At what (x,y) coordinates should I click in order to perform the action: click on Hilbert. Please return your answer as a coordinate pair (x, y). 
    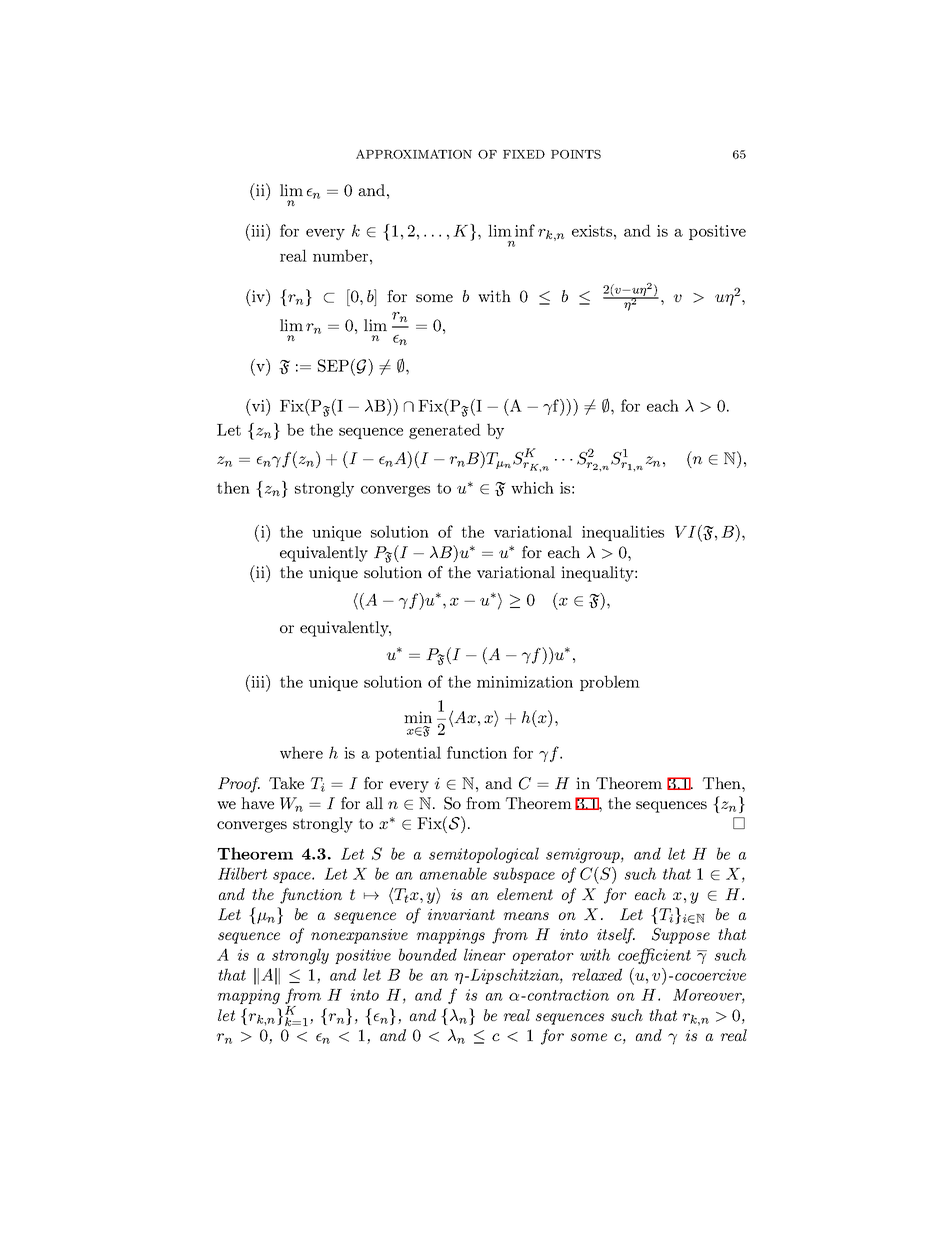
    Looking at the image, I should click on (242, 873).
